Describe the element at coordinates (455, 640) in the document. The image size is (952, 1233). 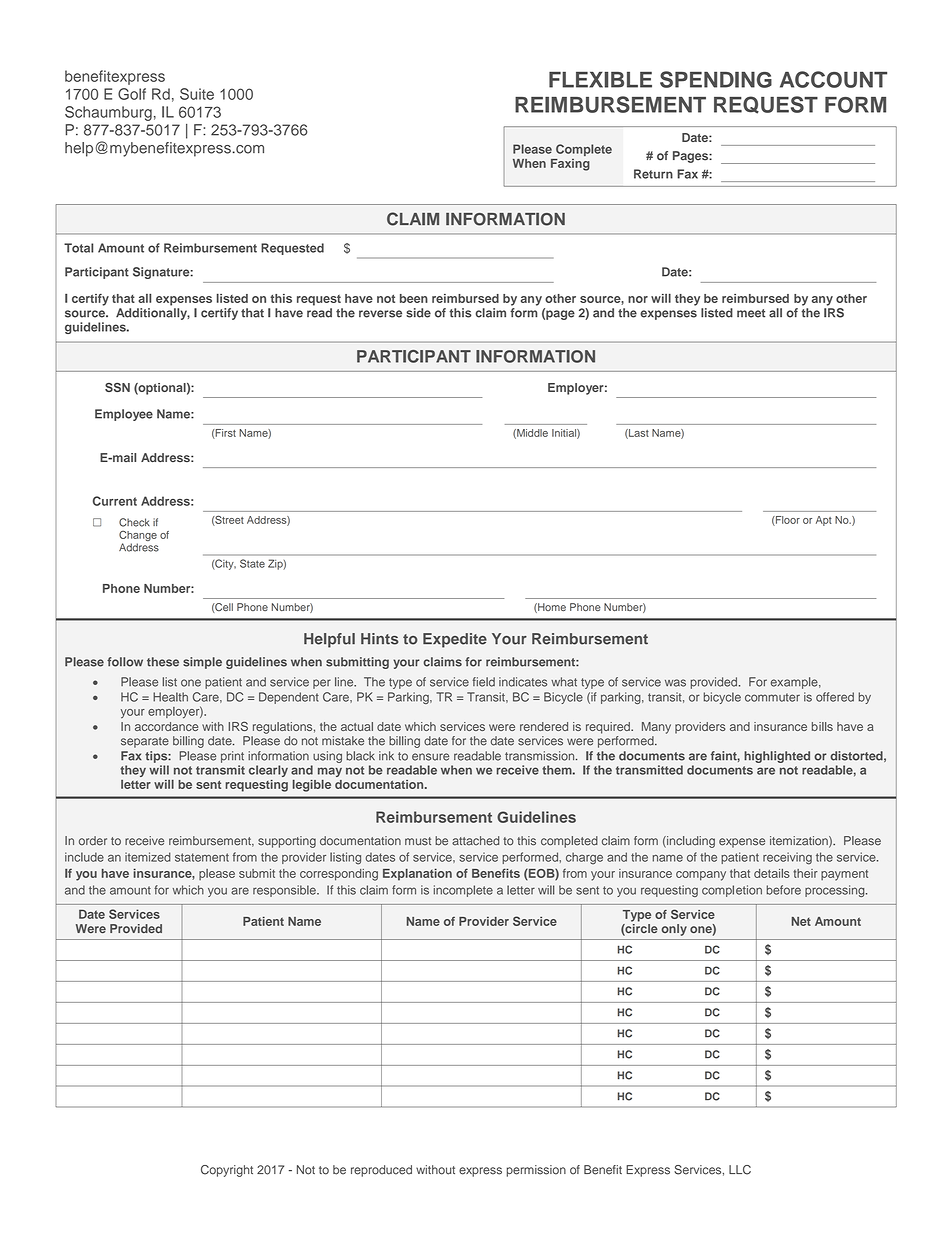
I see `Expedite` at that location.
